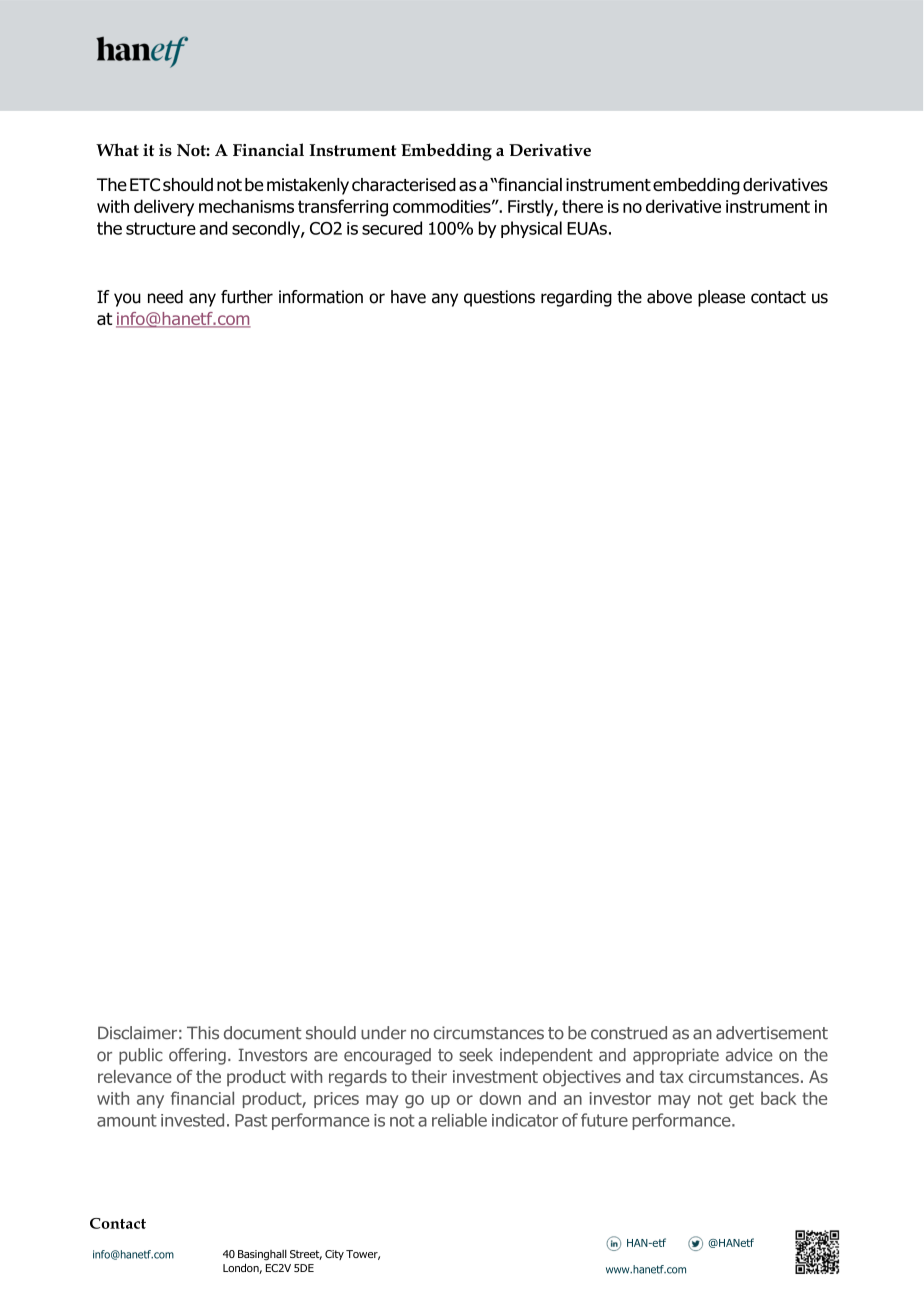 The image size is (924, 1307). I want to click on City, so click(334, 1255).
